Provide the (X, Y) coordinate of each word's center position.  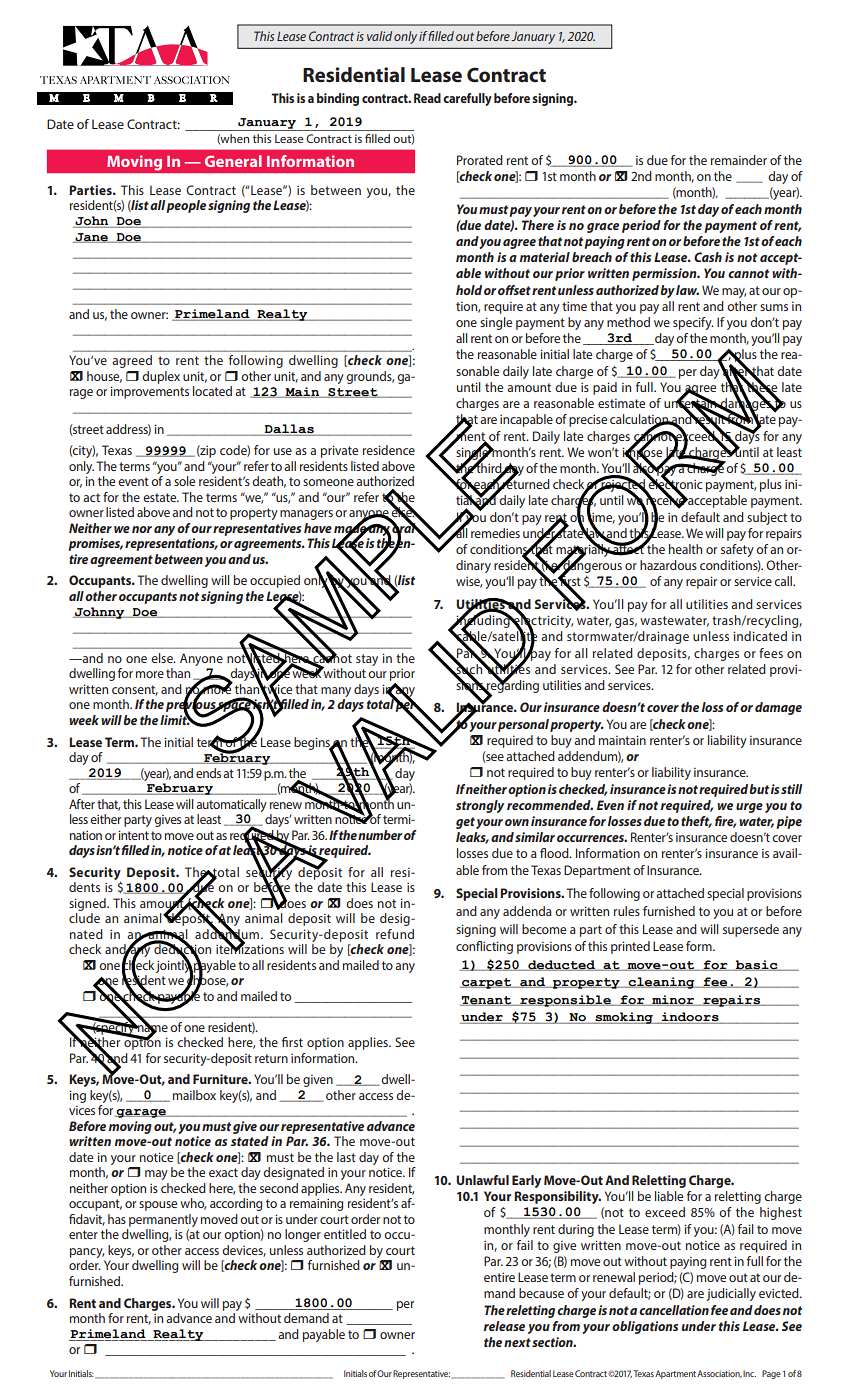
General (233, 161)
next (517, 1342)
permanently (163, 1220)
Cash (708, 257)
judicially (731, 1294)
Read (427, 98)
